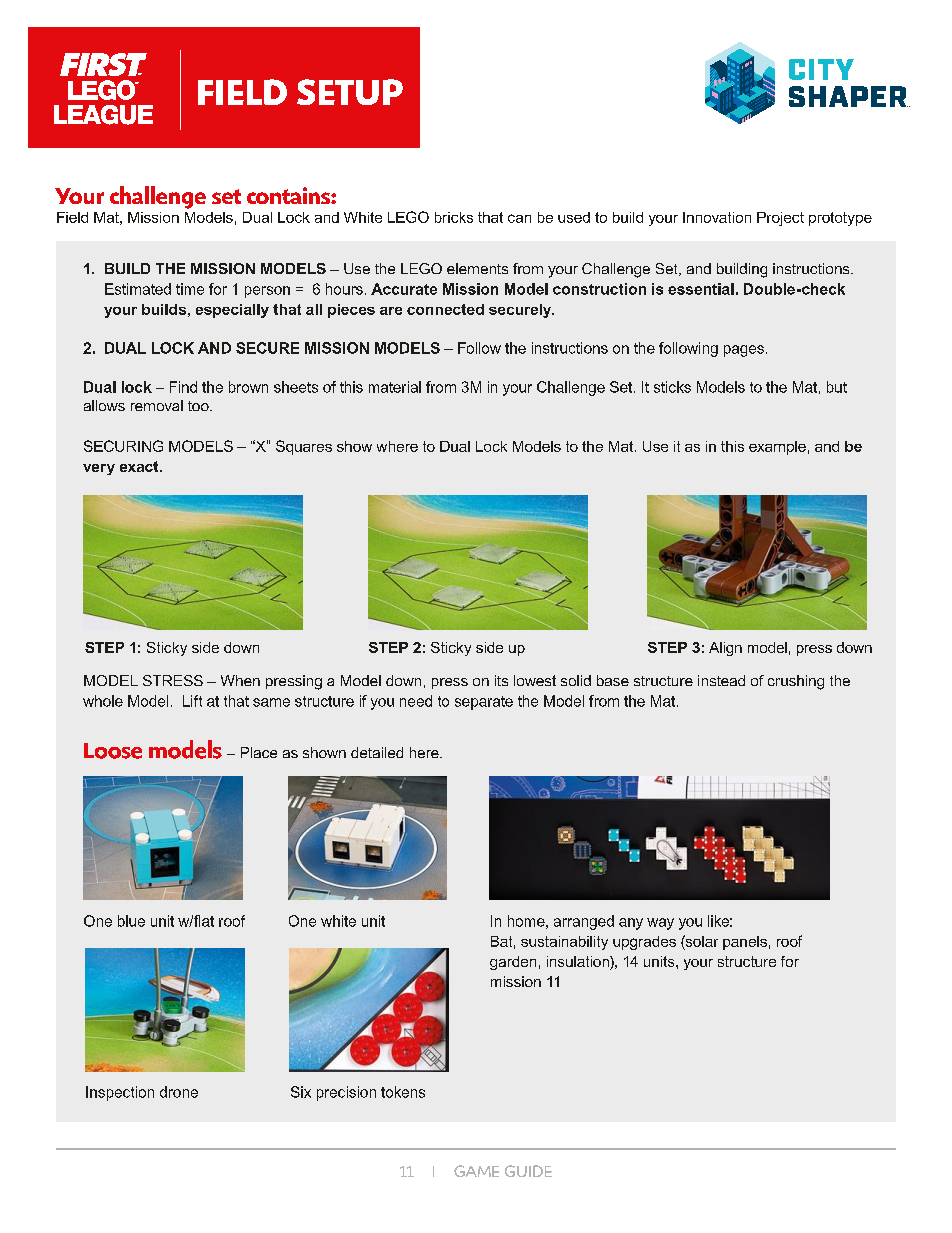 This screenshot has width=952, height=1233. I want to click on SETUP, so click(350, 92).
